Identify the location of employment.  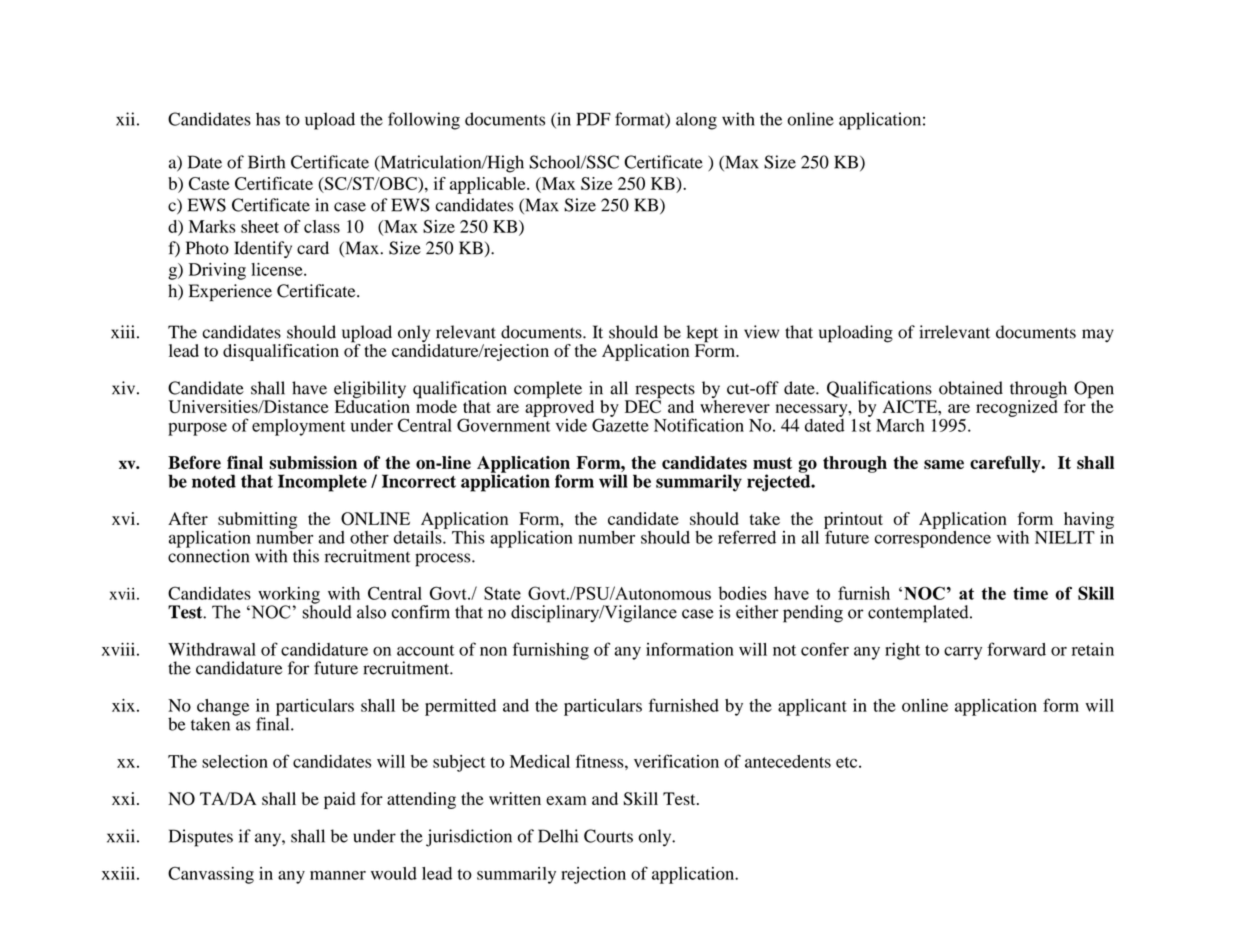
(299, 427).
